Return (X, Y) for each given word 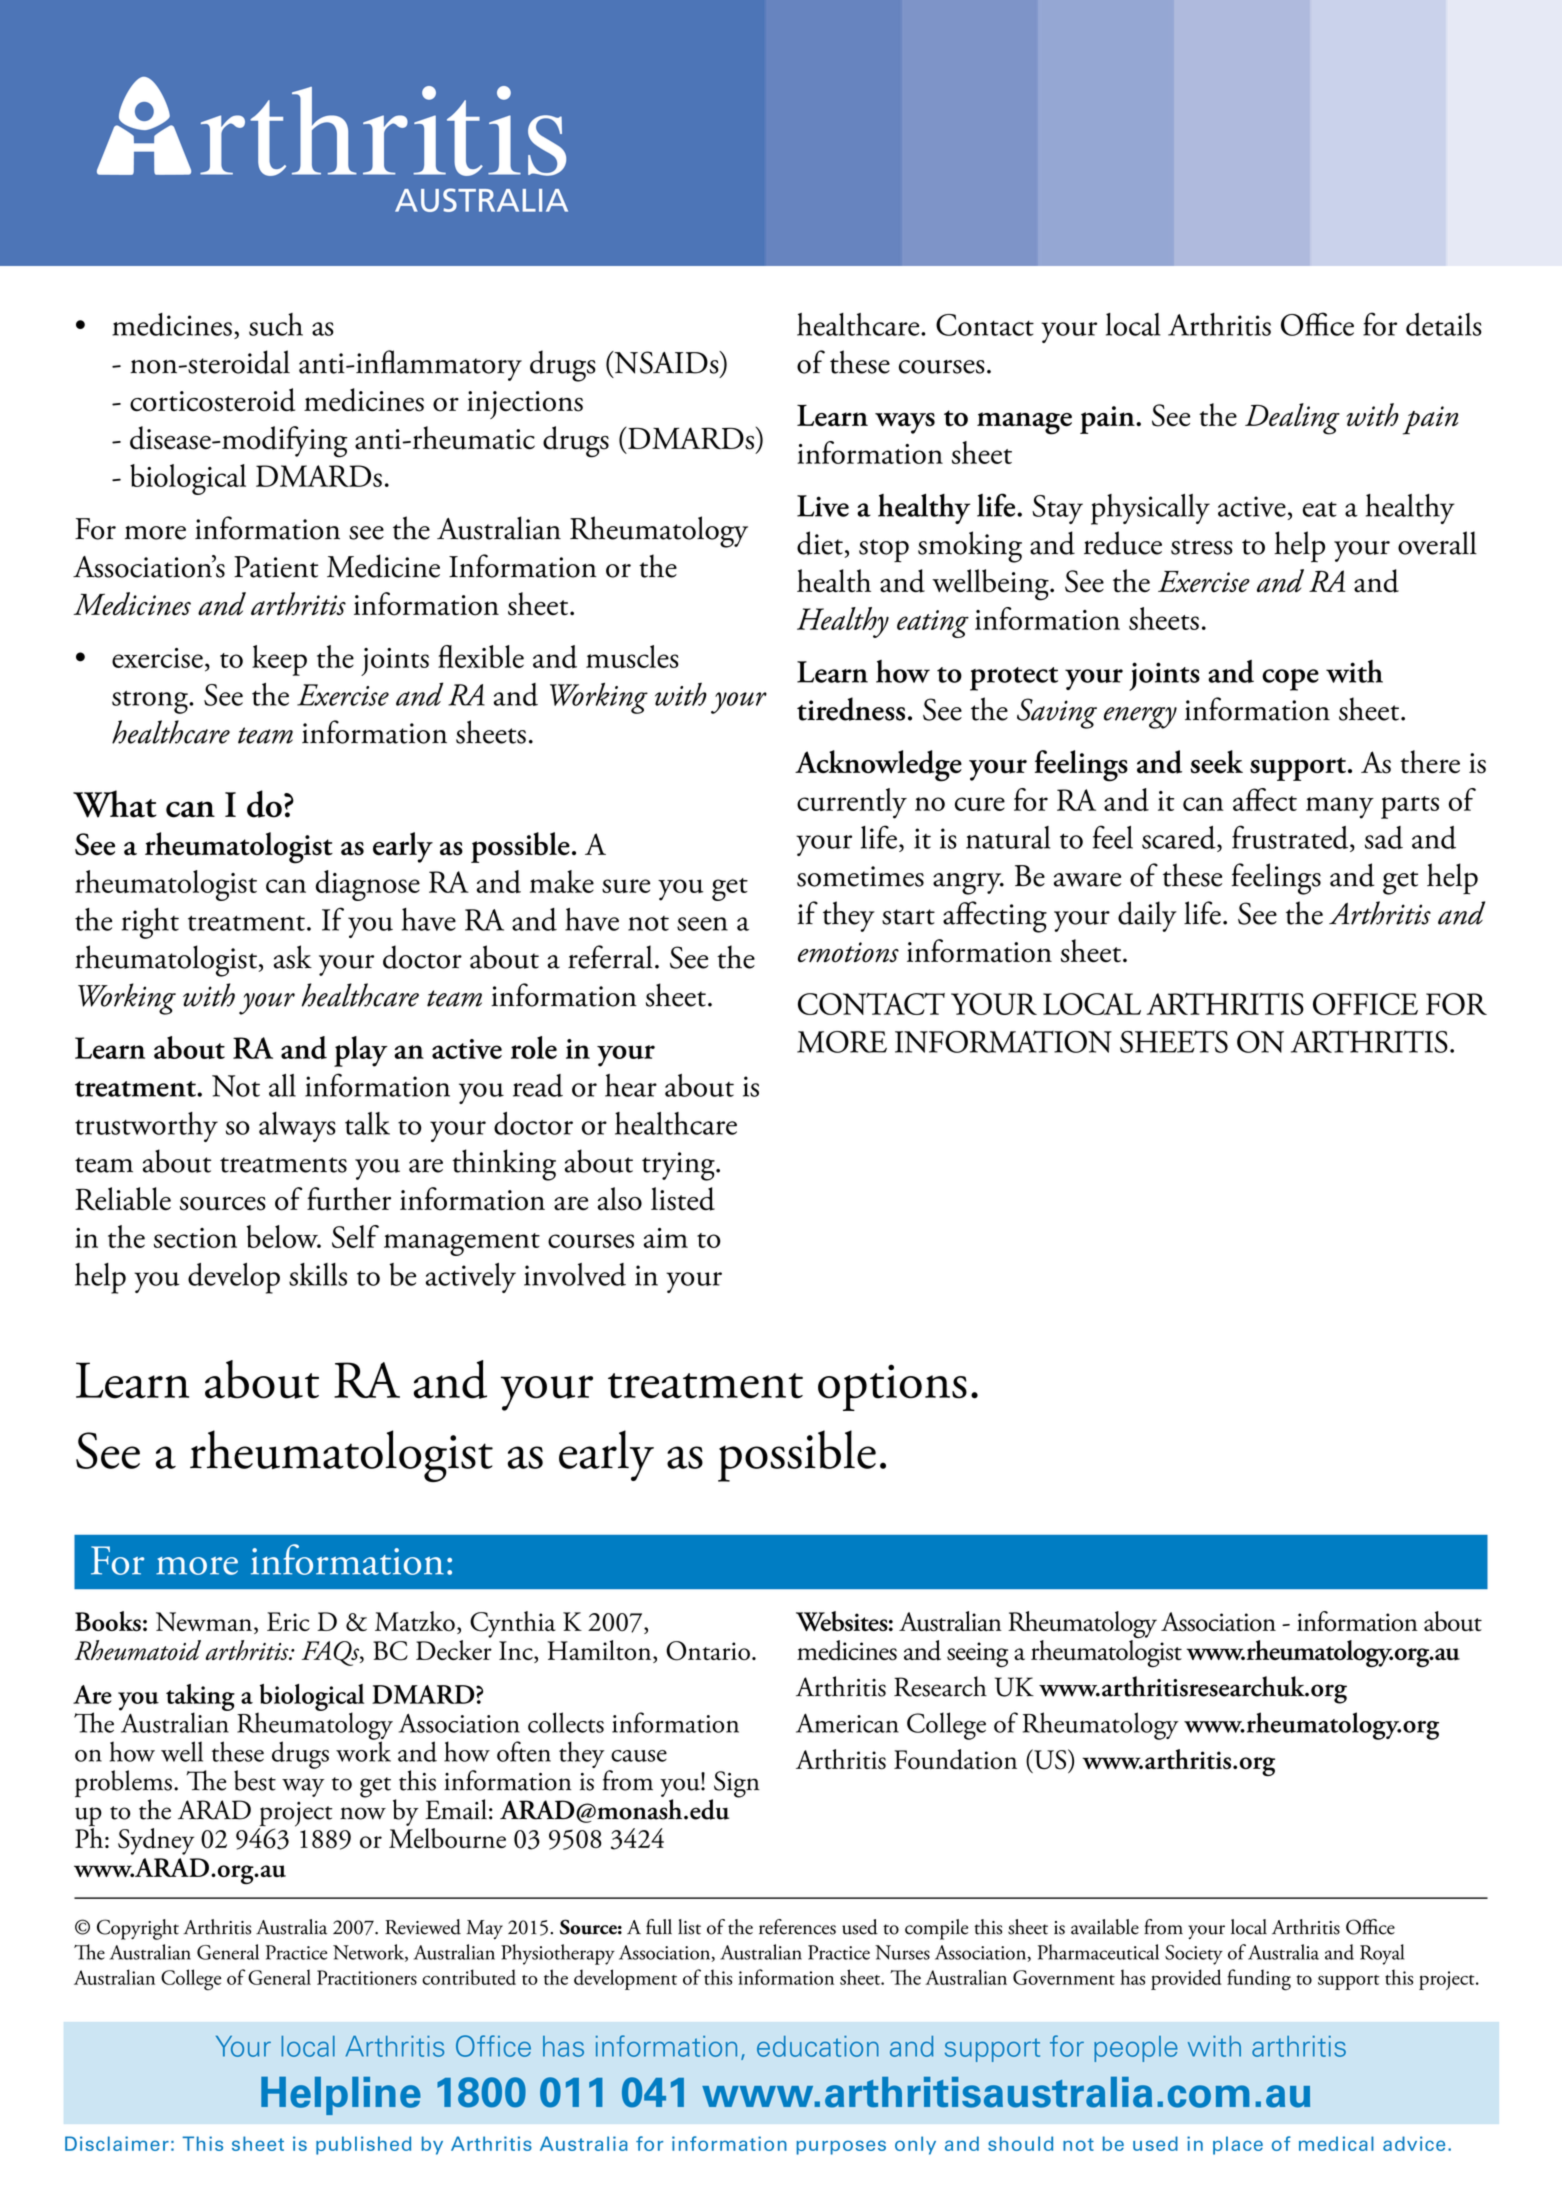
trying (679, 1166)
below (284, 1236)
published (363, 2145)
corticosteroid (212, 400)
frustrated (1291, 838)
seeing (977, 1654)
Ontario (708, 1651)
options (892, 1387)
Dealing (1292, 419)
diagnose (368, 885)
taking (200, 1698)
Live (823, 506)
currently (852, 803)
